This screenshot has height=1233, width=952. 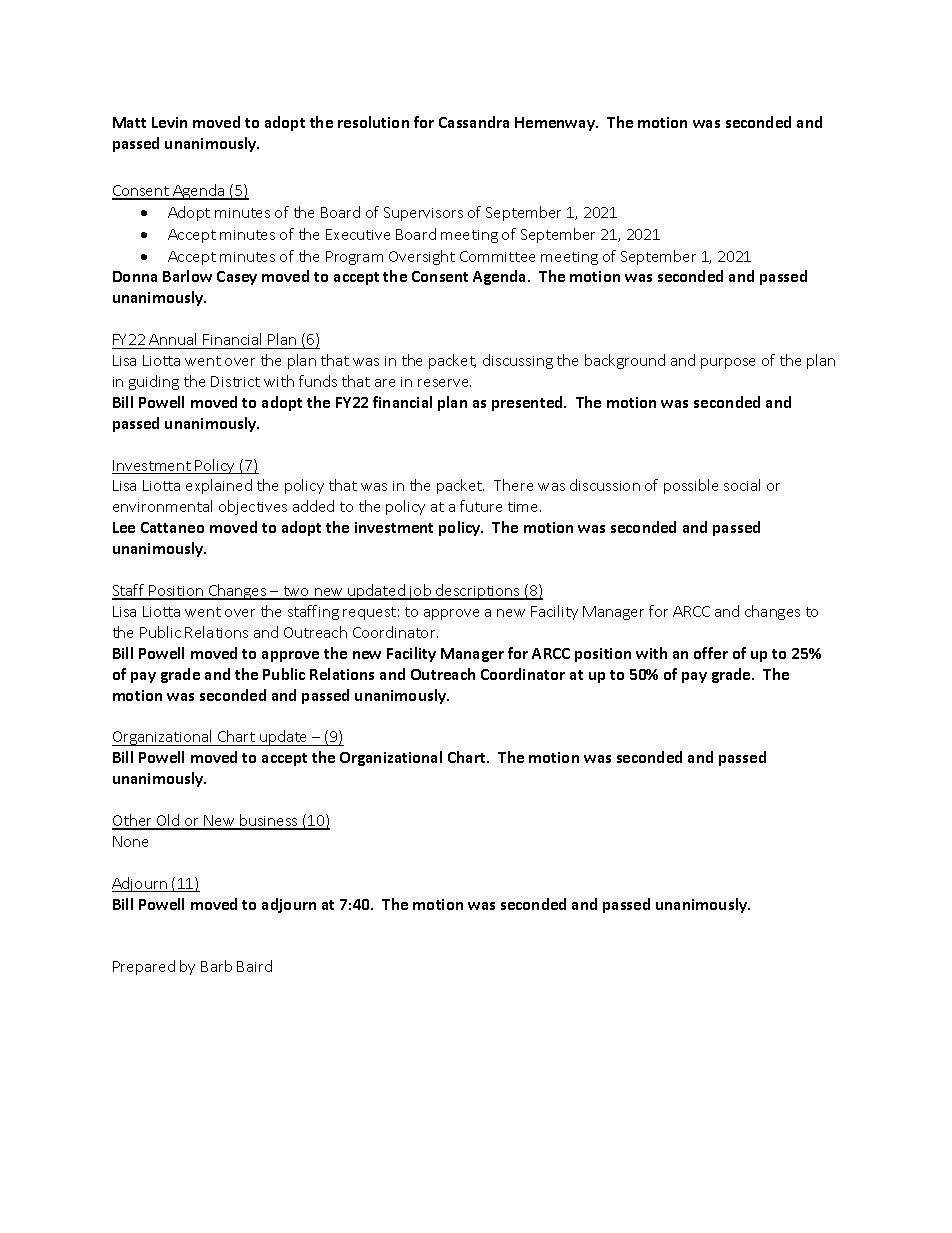 I want to click on discussing, so click(x=518, y=361).
